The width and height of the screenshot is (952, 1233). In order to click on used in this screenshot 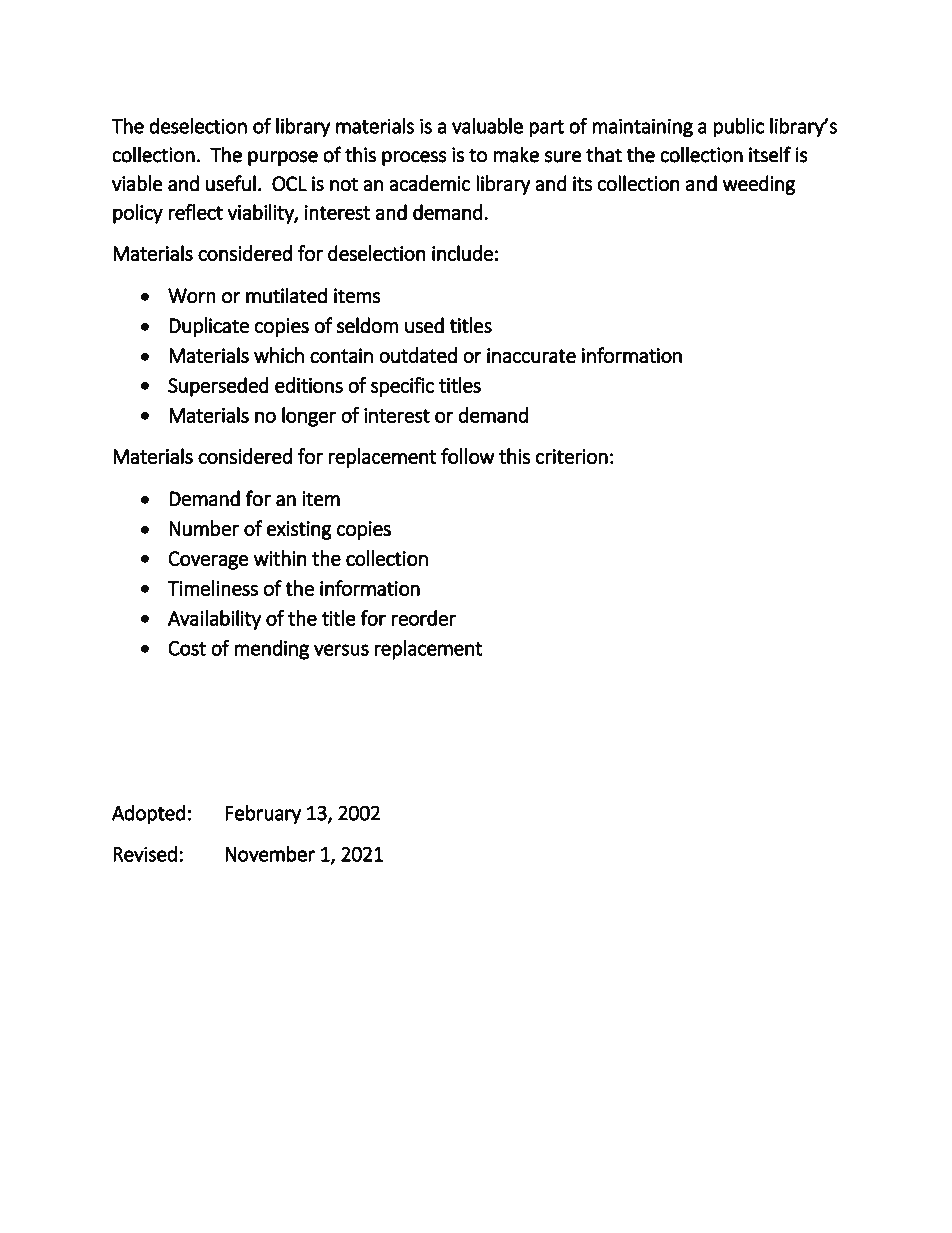, I will do `click(424, 325)`.
